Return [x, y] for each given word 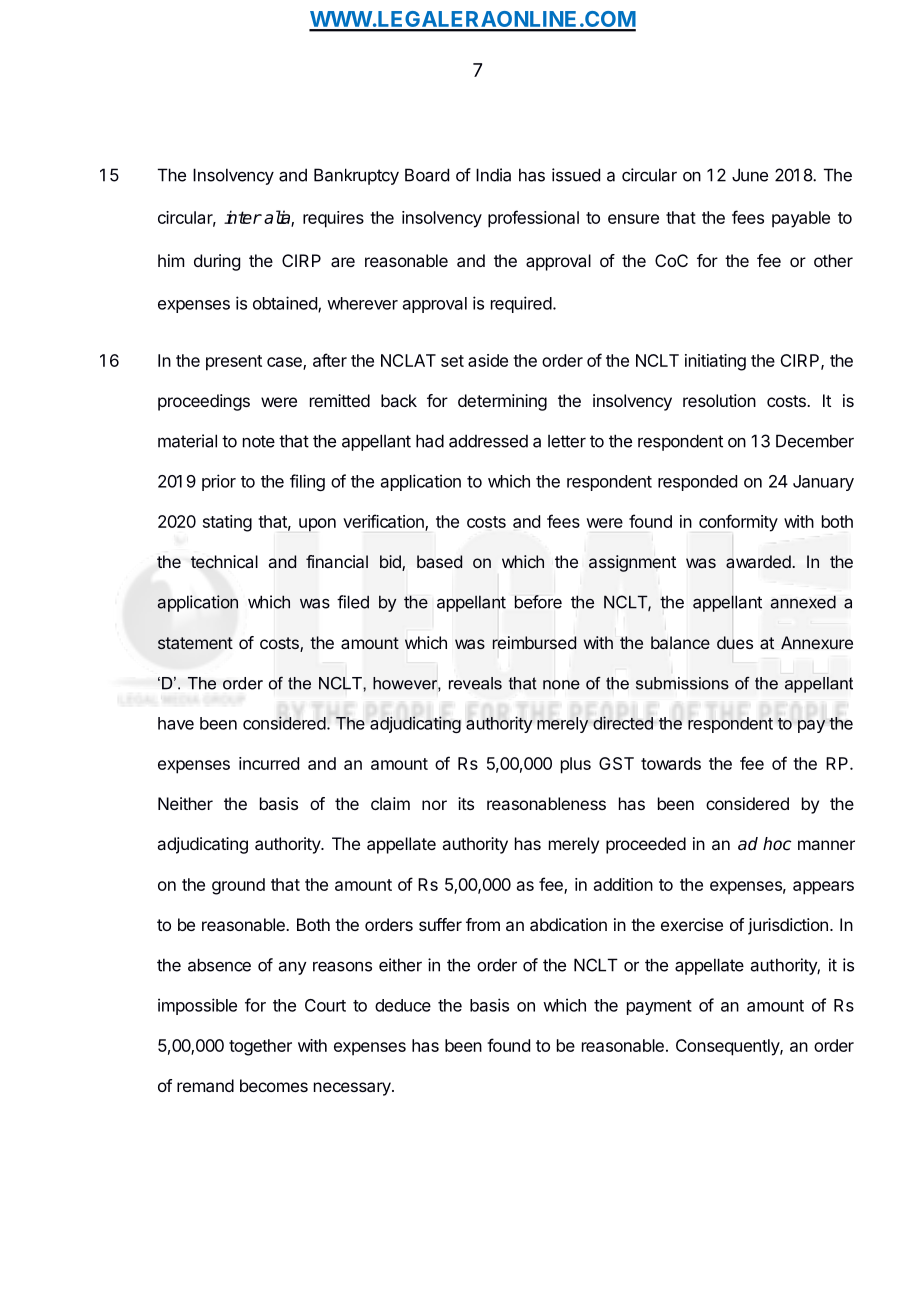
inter [243, 217]
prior [219, 482]
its [466, 803]
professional [533, 219]
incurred [269, 763]
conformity [738, 523]
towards [671, 763]
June [750, 175]
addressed [488, 441]
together [260, 1047]
